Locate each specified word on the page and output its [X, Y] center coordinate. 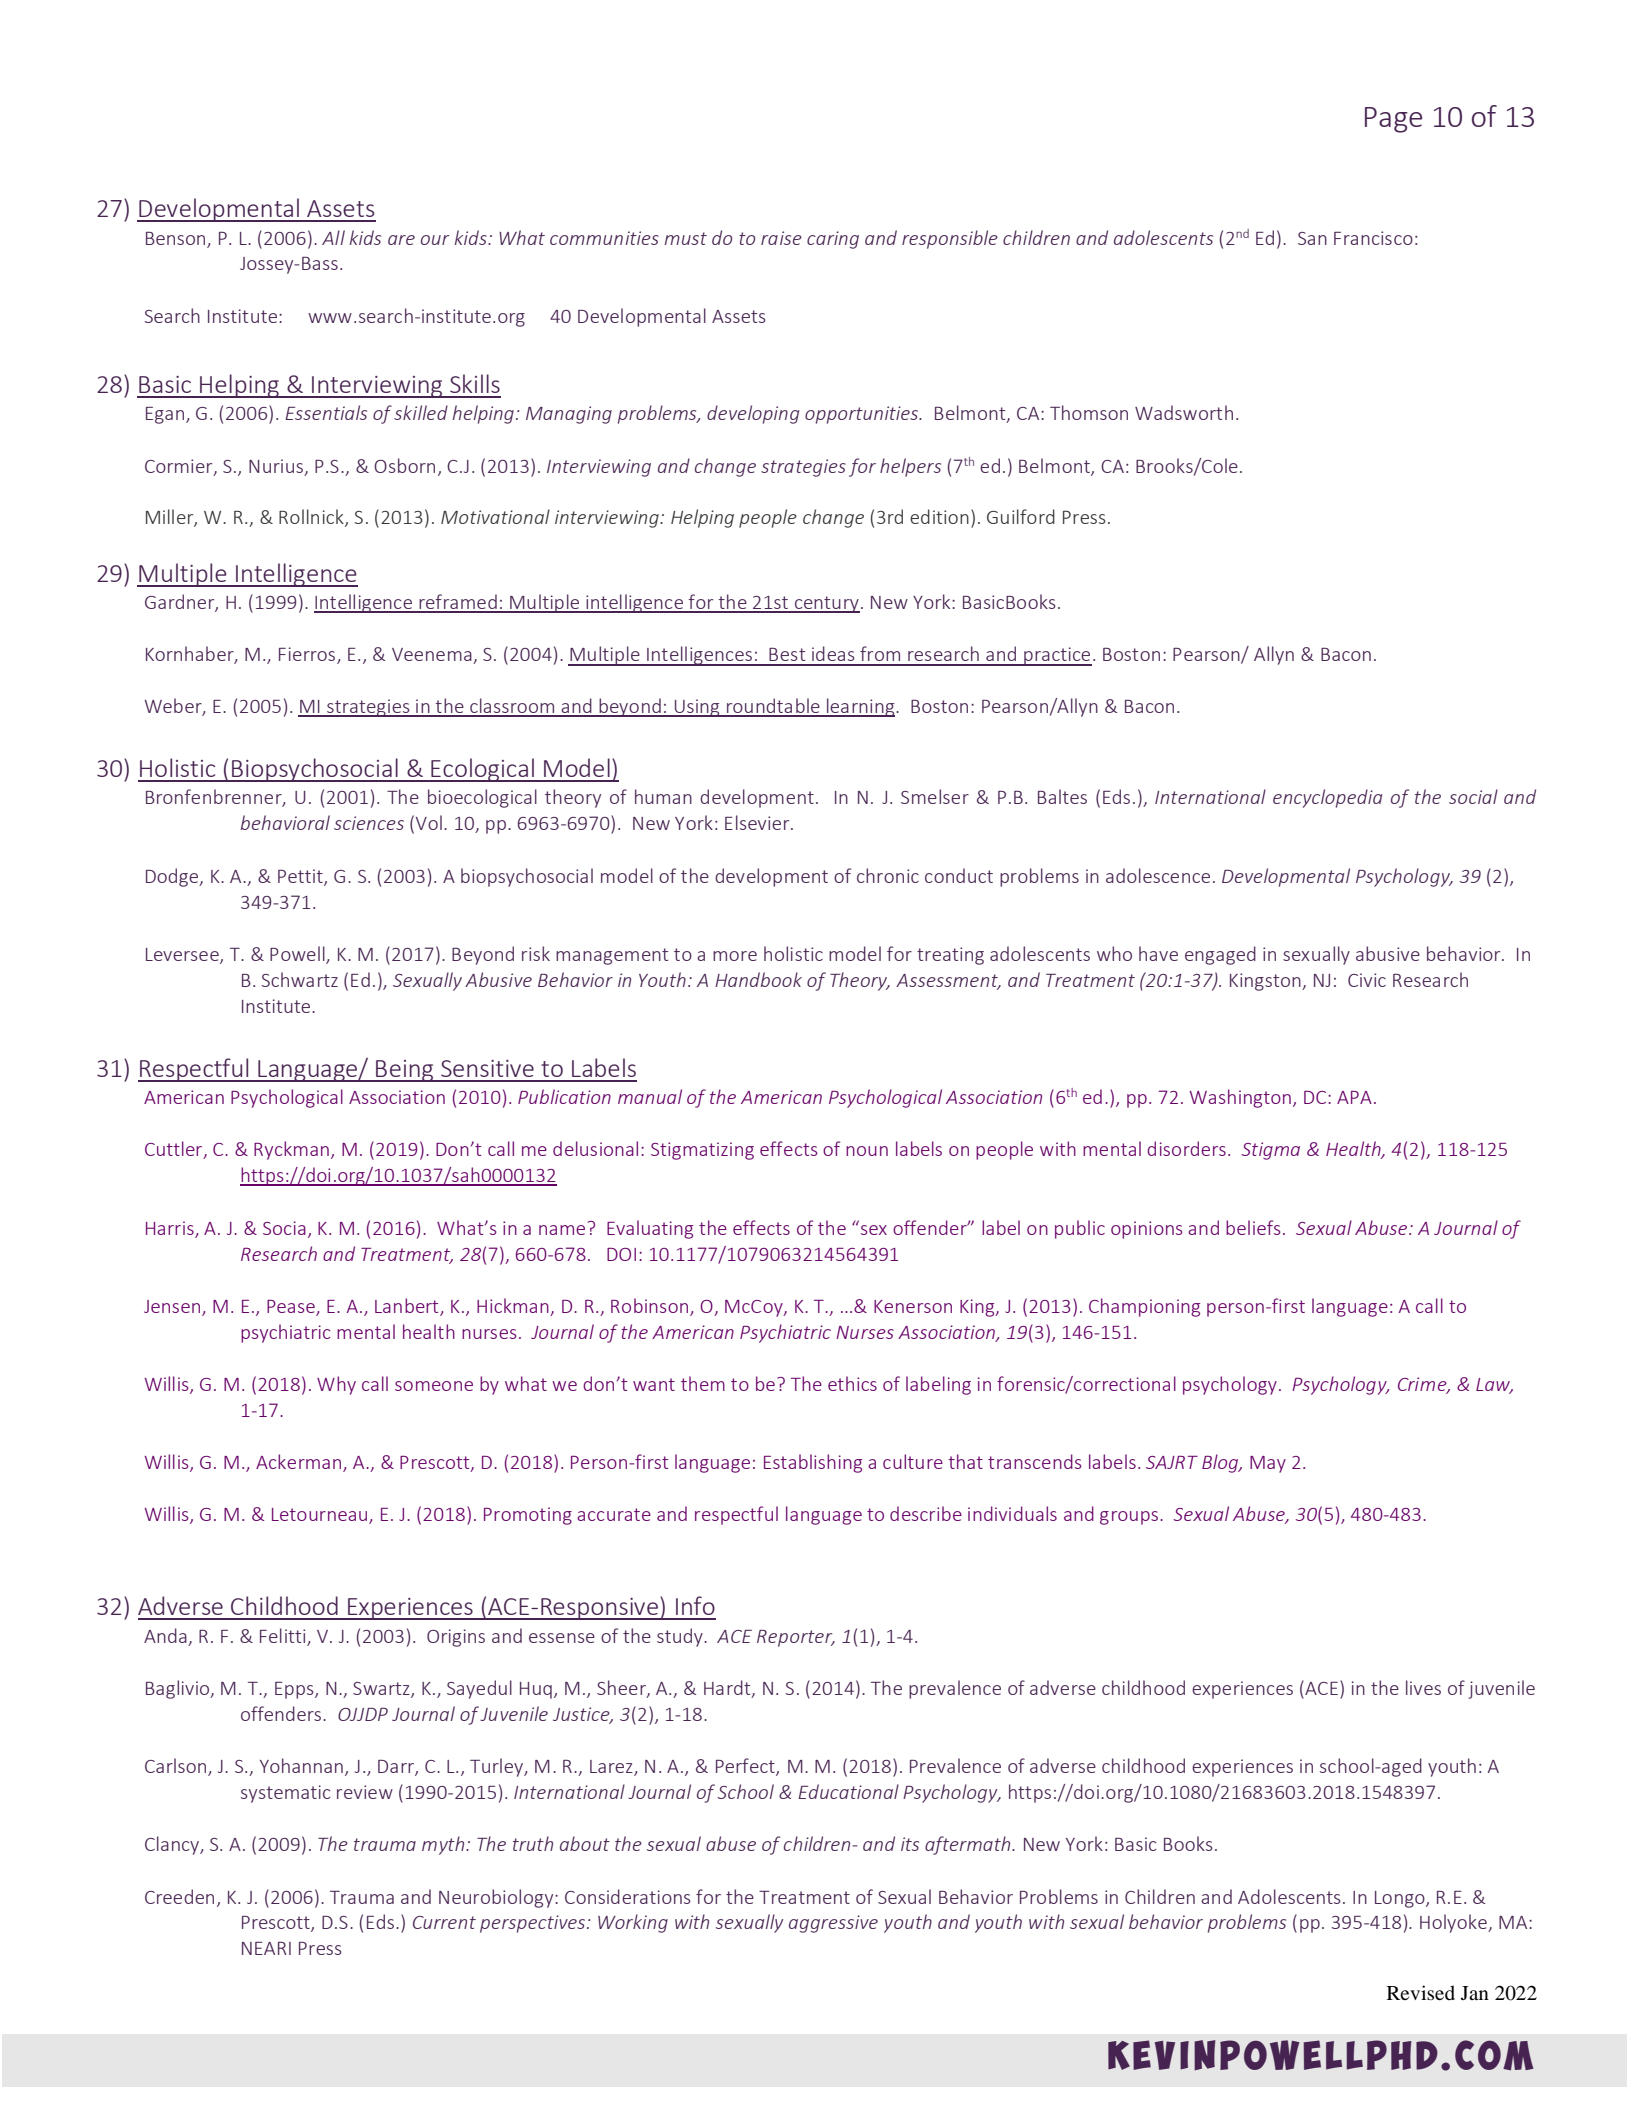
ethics [852, 1383]
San [1312, 238]
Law [1494, 1385]
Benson [177, 239]
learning [861, 707]
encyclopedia [1327, 798]
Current [444, 1922]
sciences [369, 823]
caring [833, 240]
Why [336, 1385]
